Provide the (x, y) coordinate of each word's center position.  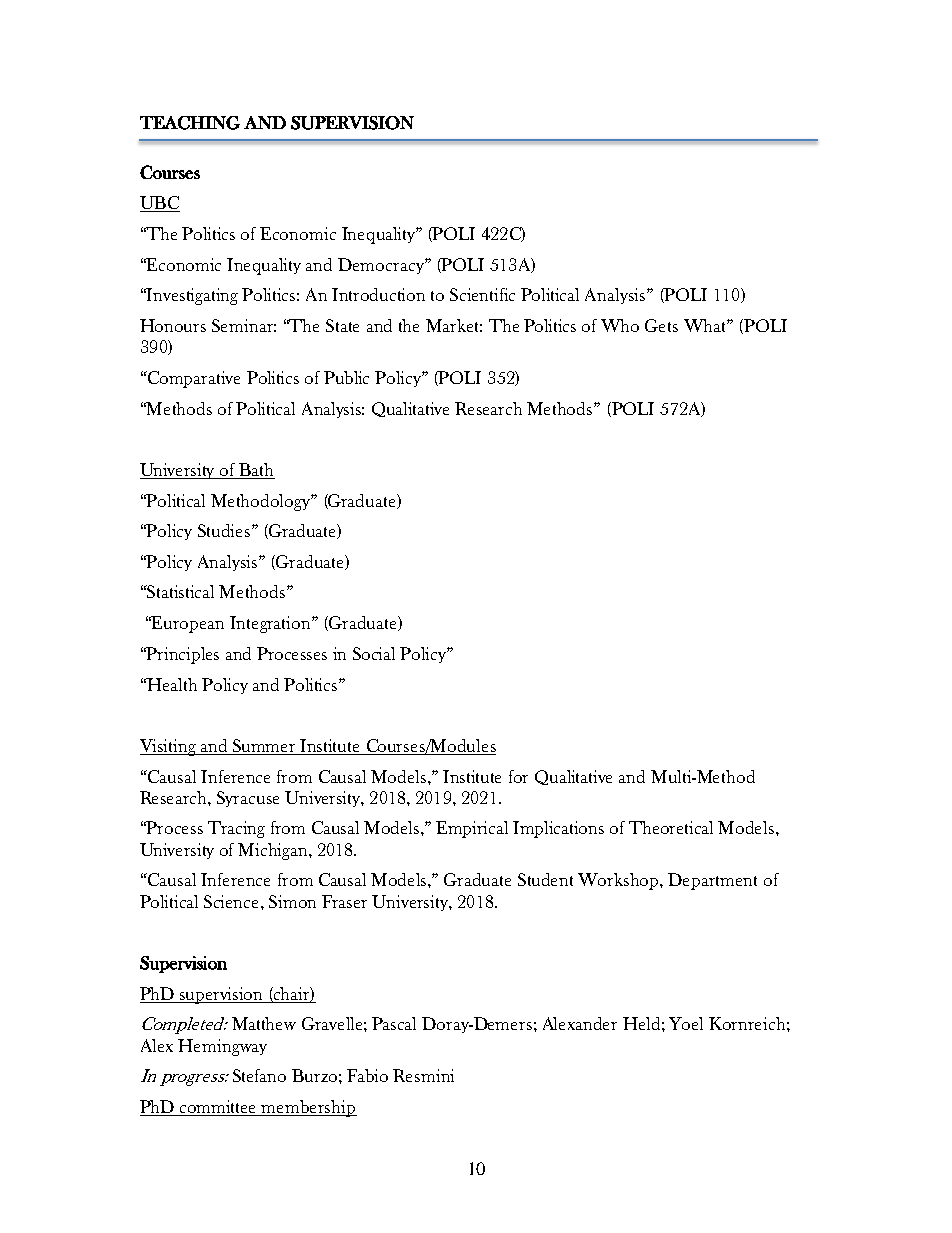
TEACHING (190, 123)
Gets (661, 325)
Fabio (367, 1075)
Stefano (259, 1075)
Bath (256, 469)
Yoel (686, 1023)
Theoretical (671, 827)
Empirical (472, 829)
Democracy (382, 266)
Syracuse (248, 799)
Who (620, 325)
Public (346, 377)
